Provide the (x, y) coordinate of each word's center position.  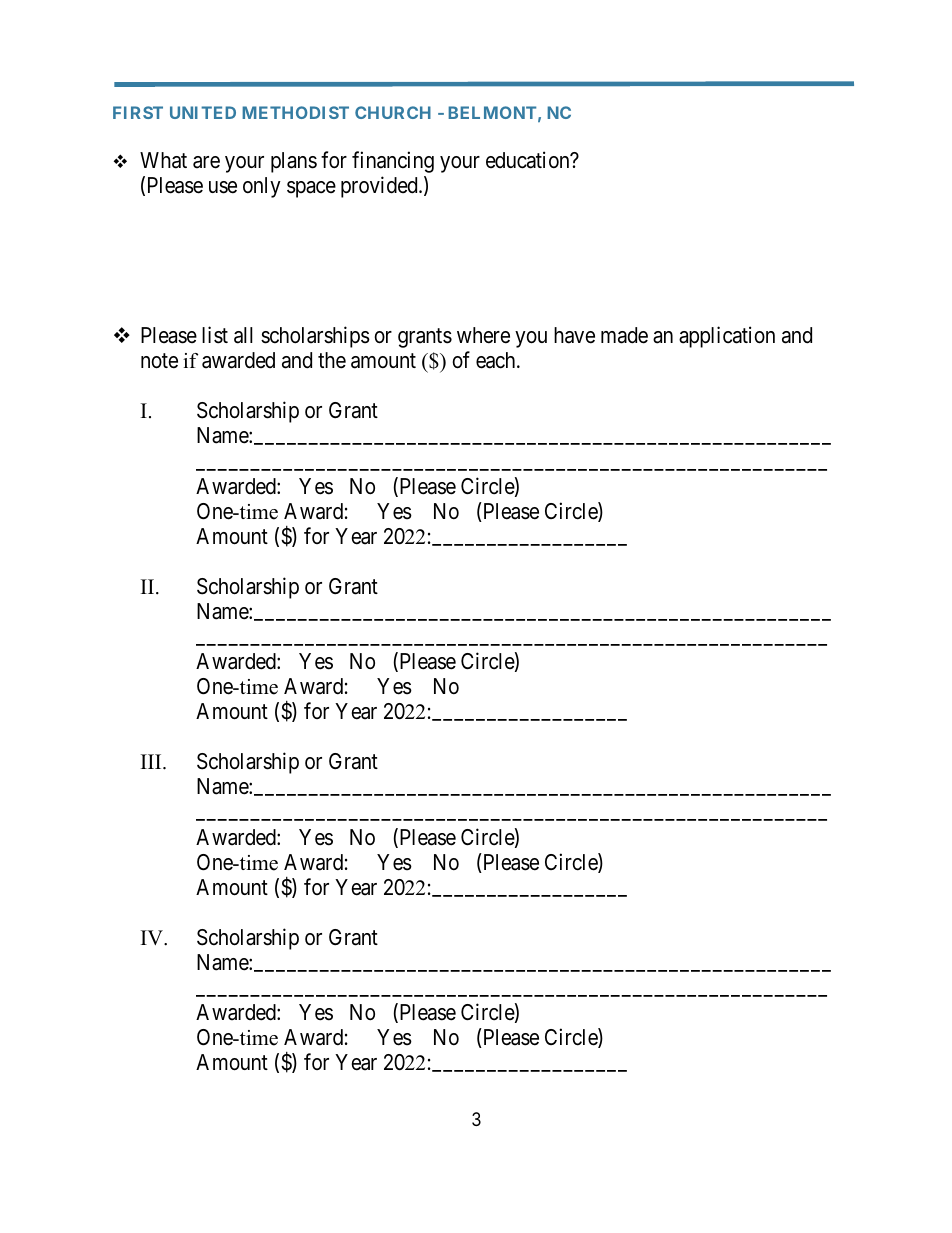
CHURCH (393, 112)
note (159, 361)
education (529, 160)
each (497, 360)
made (624, 335)
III (152, 761)
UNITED (203, 112)
